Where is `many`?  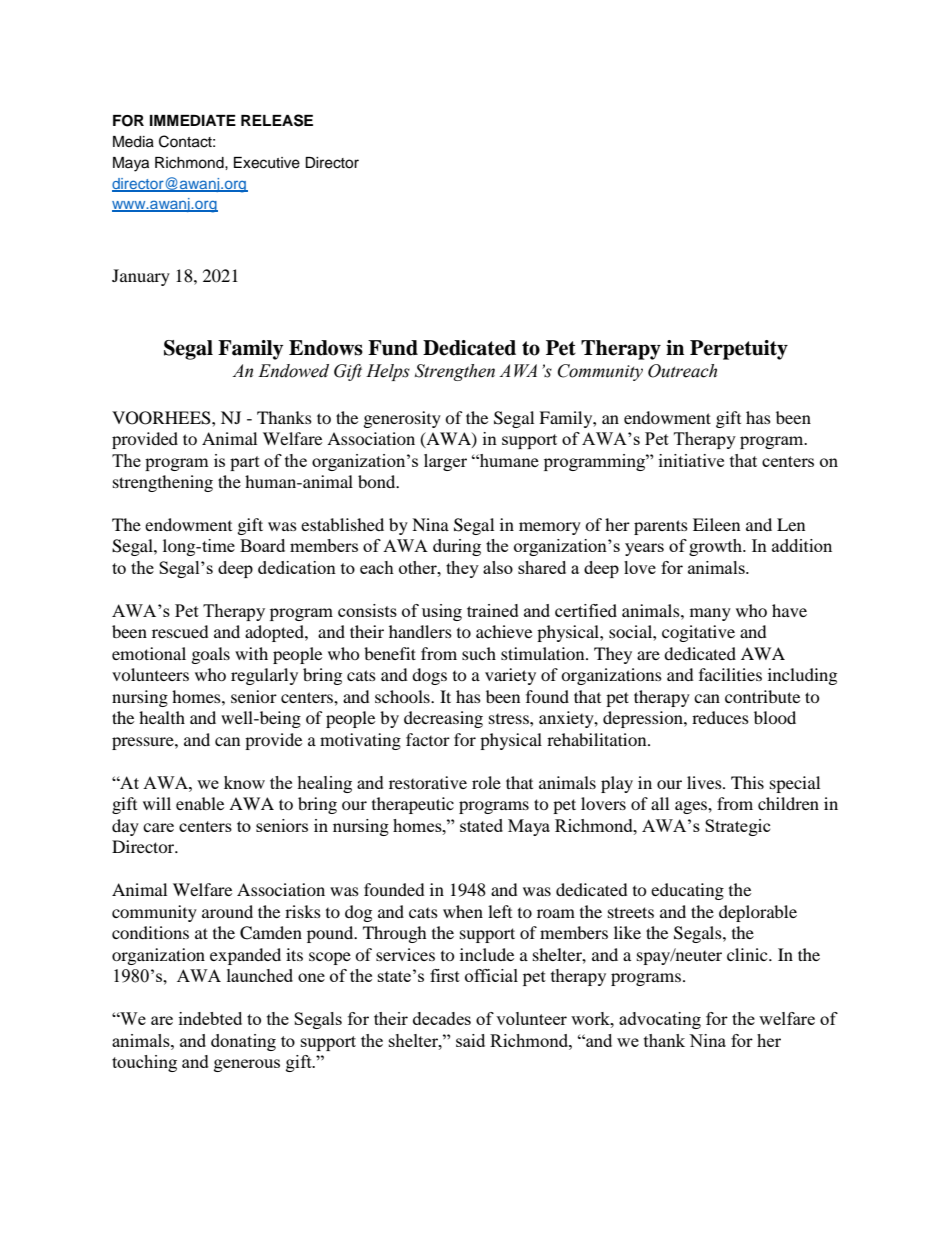
many is located at coordinates (710, 614).
